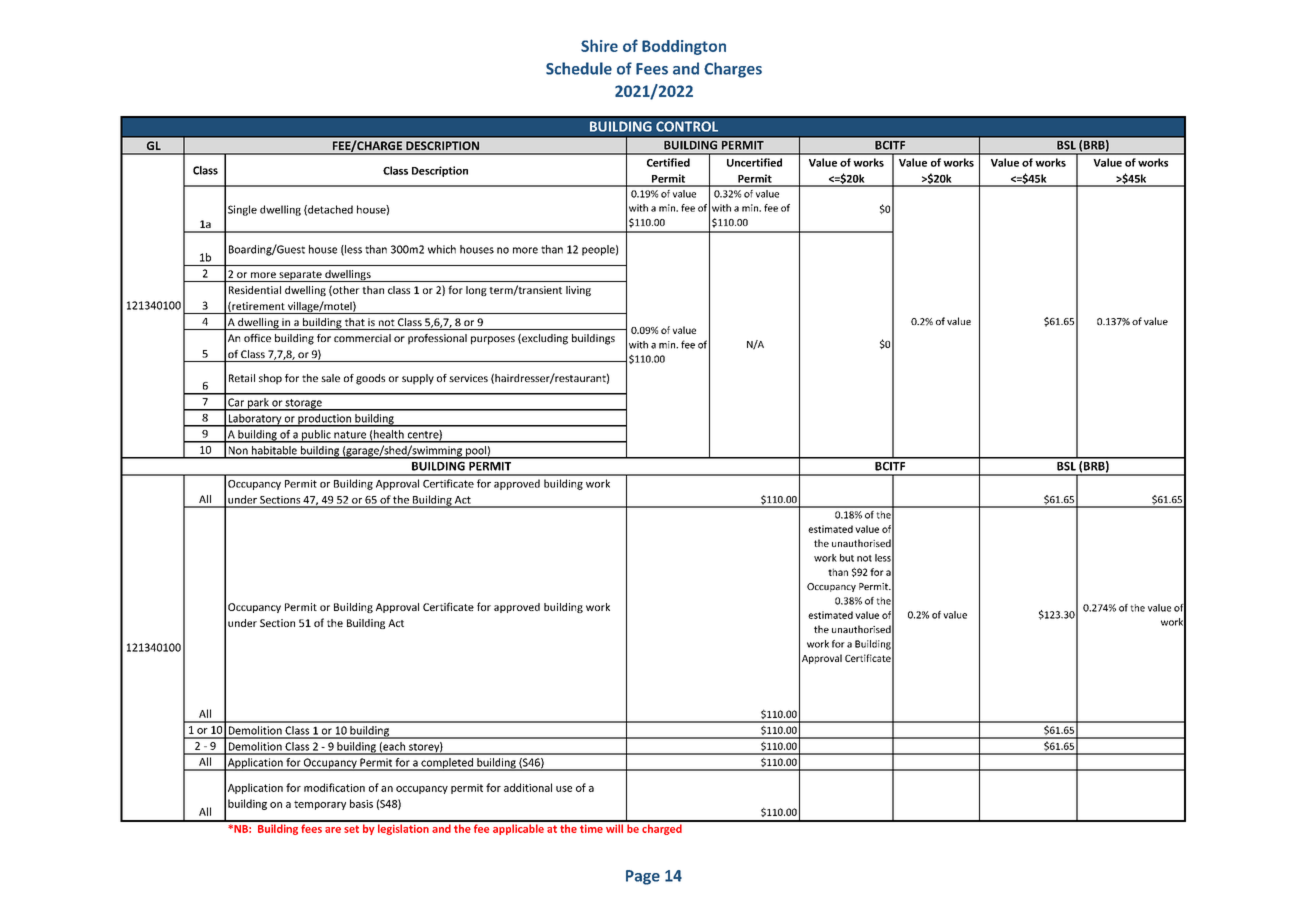  Describe the element at coordinates (333, 830) in the screenshot. I see `are` at that location.
